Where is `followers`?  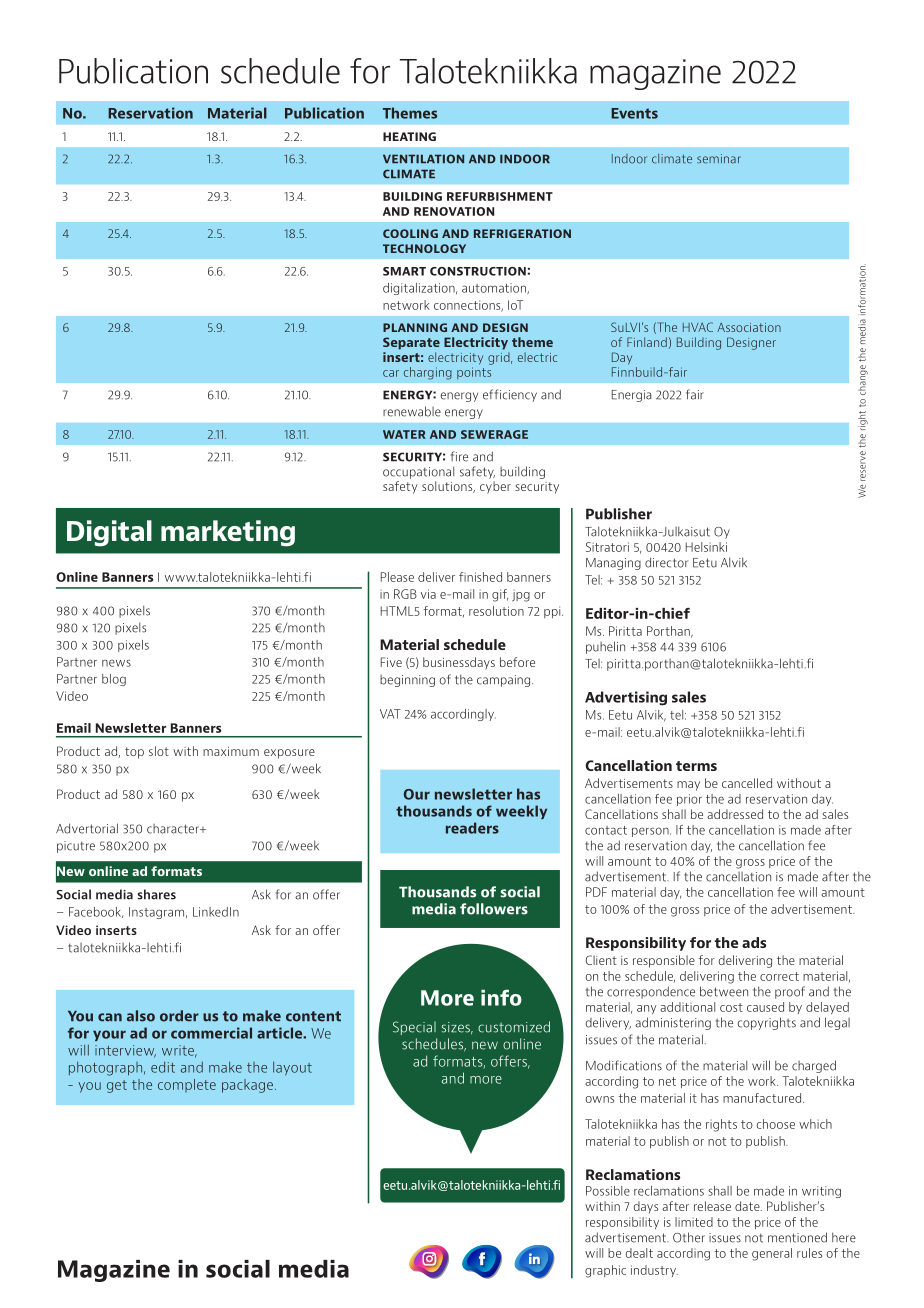
followers is located at coordinates (494, 909).
